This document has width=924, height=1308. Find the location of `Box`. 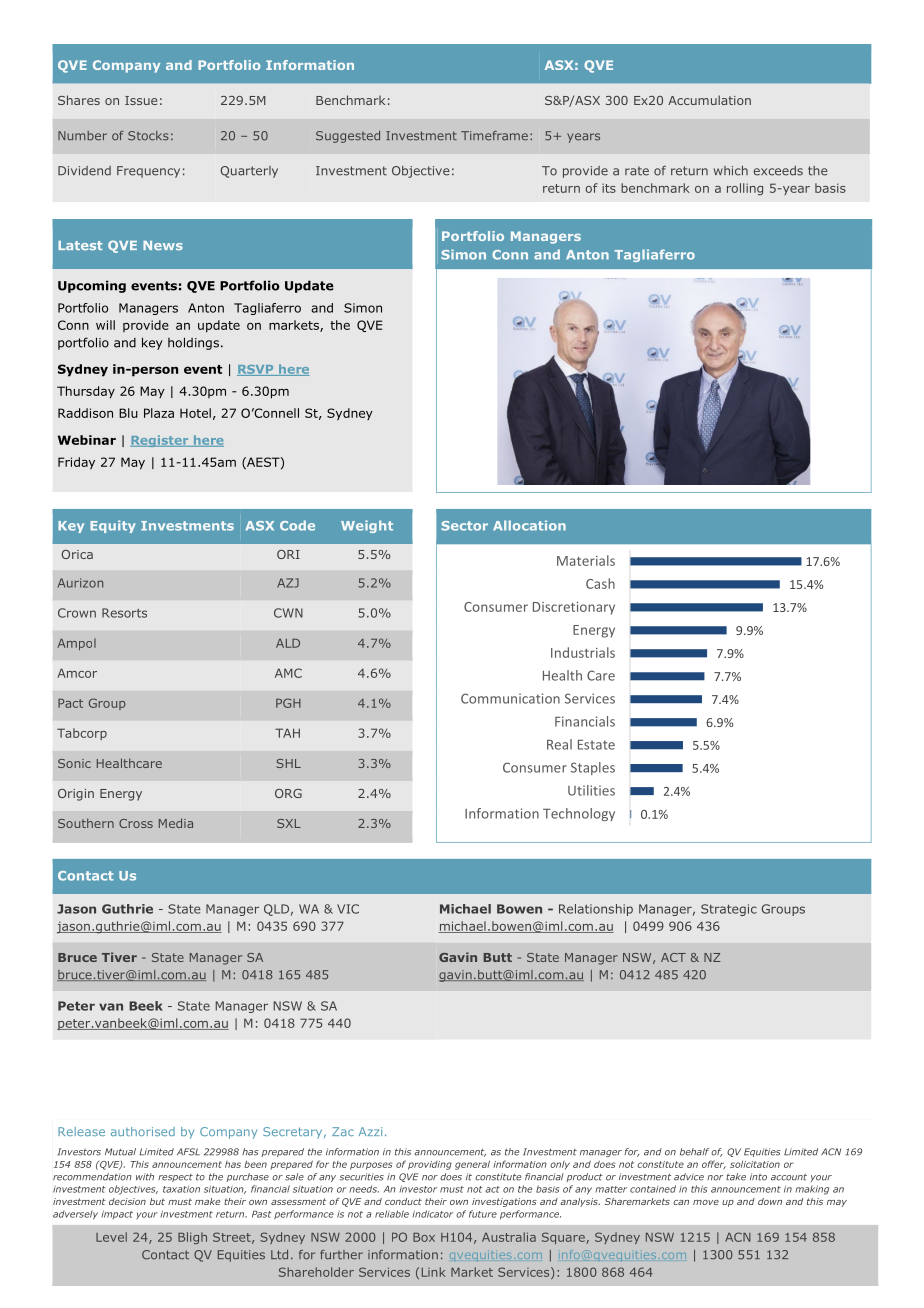

Box is located at coordinates (424, 1237).
